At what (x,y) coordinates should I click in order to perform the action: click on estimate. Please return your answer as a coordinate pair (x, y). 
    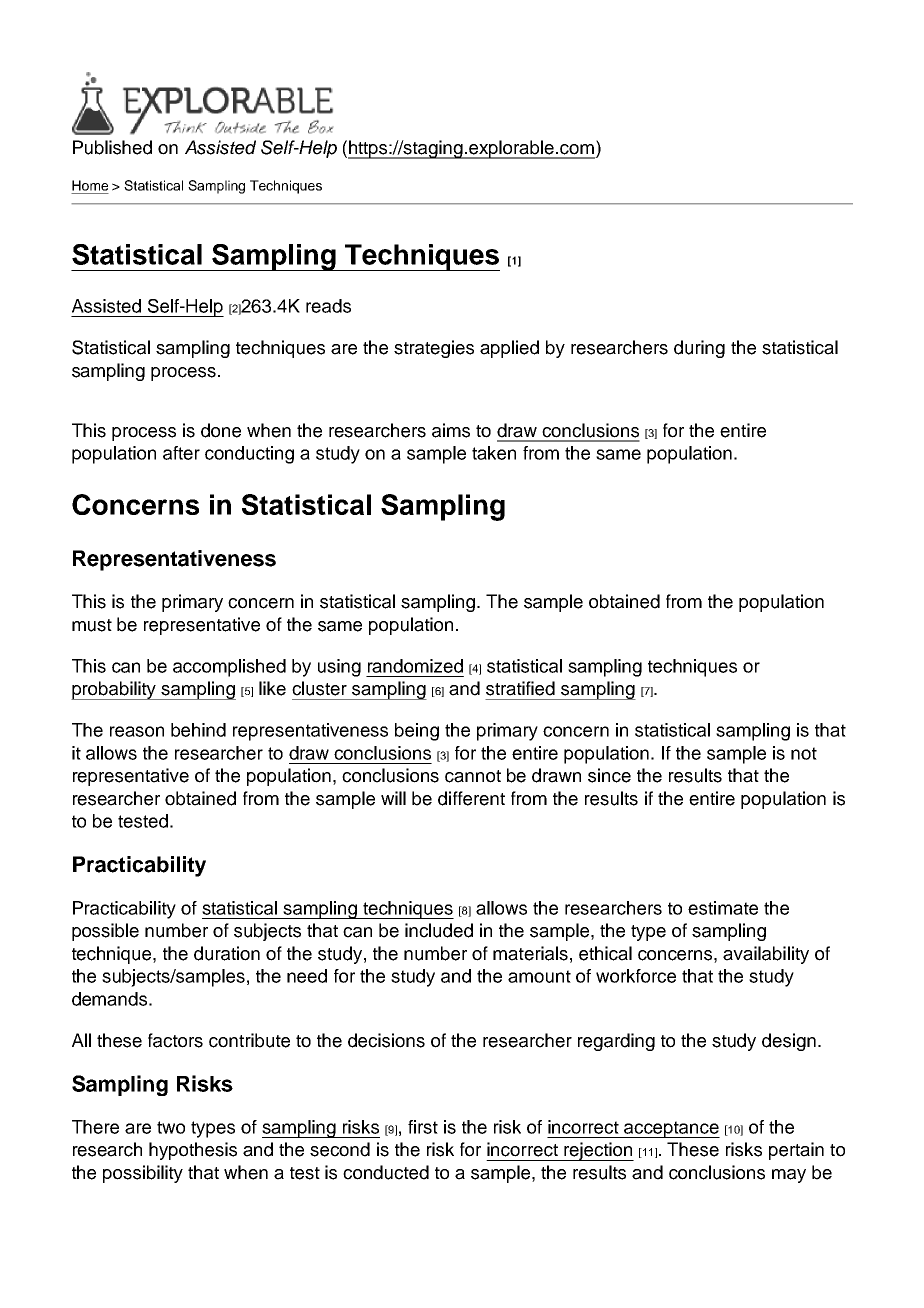
    Looking at the image, I should click on (723, 908).
